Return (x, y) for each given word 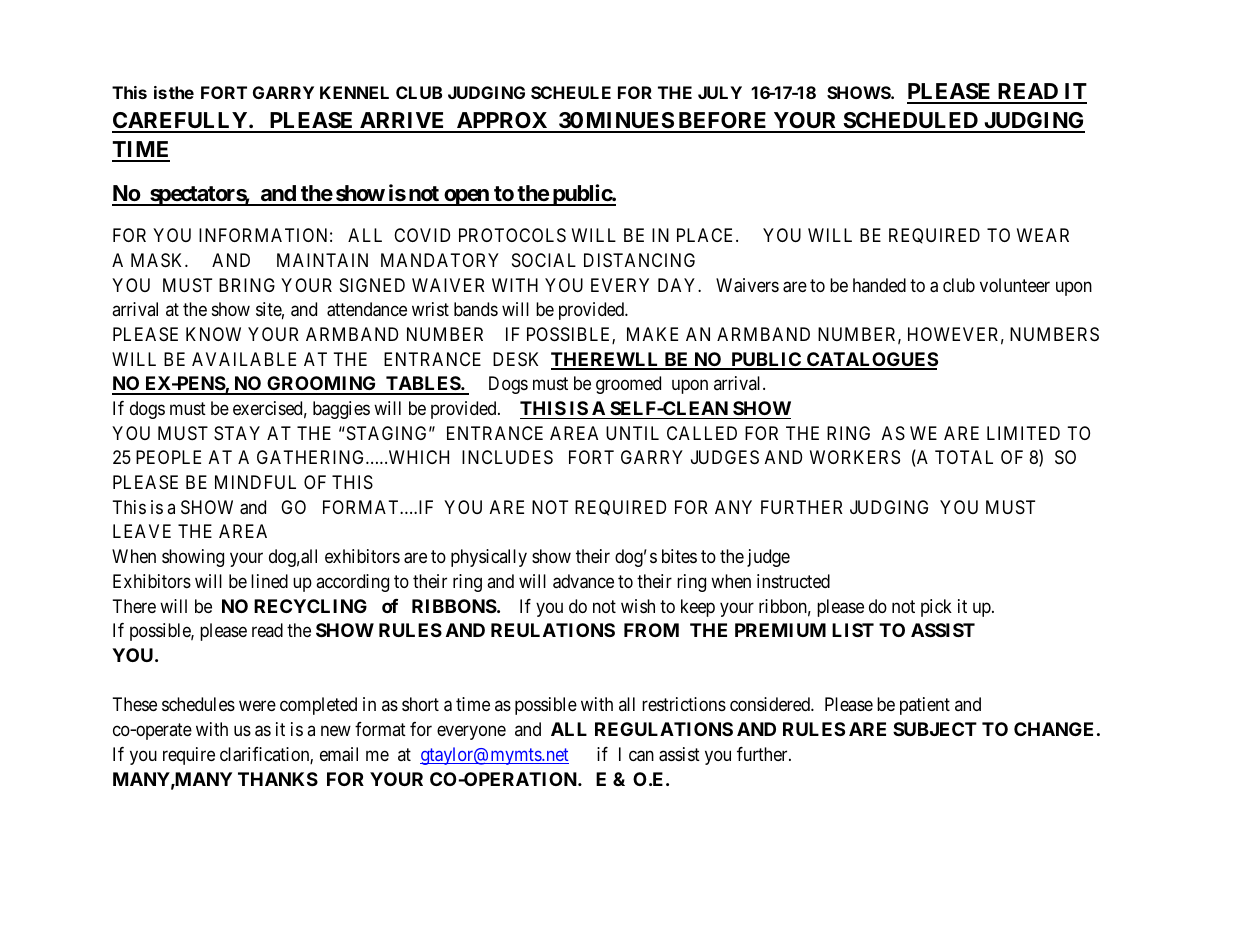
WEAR (1043, 235)
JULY (720, 92)
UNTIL (632, 433)
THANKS (278, 779)
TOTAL (964, 457)
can (641, 756)
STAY (237, 433)
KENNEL (354, 92)
